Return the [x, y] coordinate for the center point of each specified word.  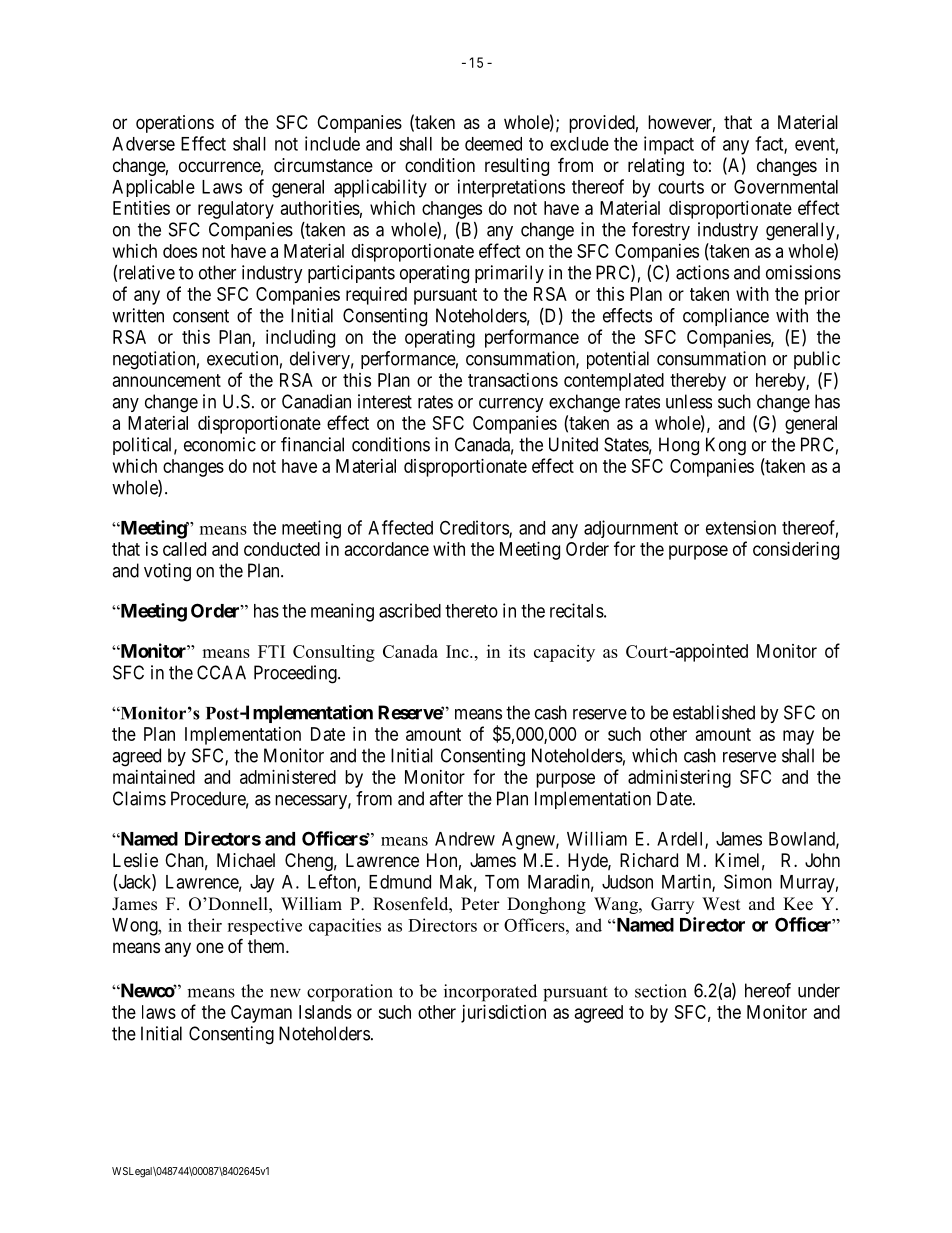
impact [669, 145]
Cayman [261, 1014]
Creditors [475, 528]
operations [175, 124]
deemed [493, 144]
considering [796, 551]
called [184, 549]
